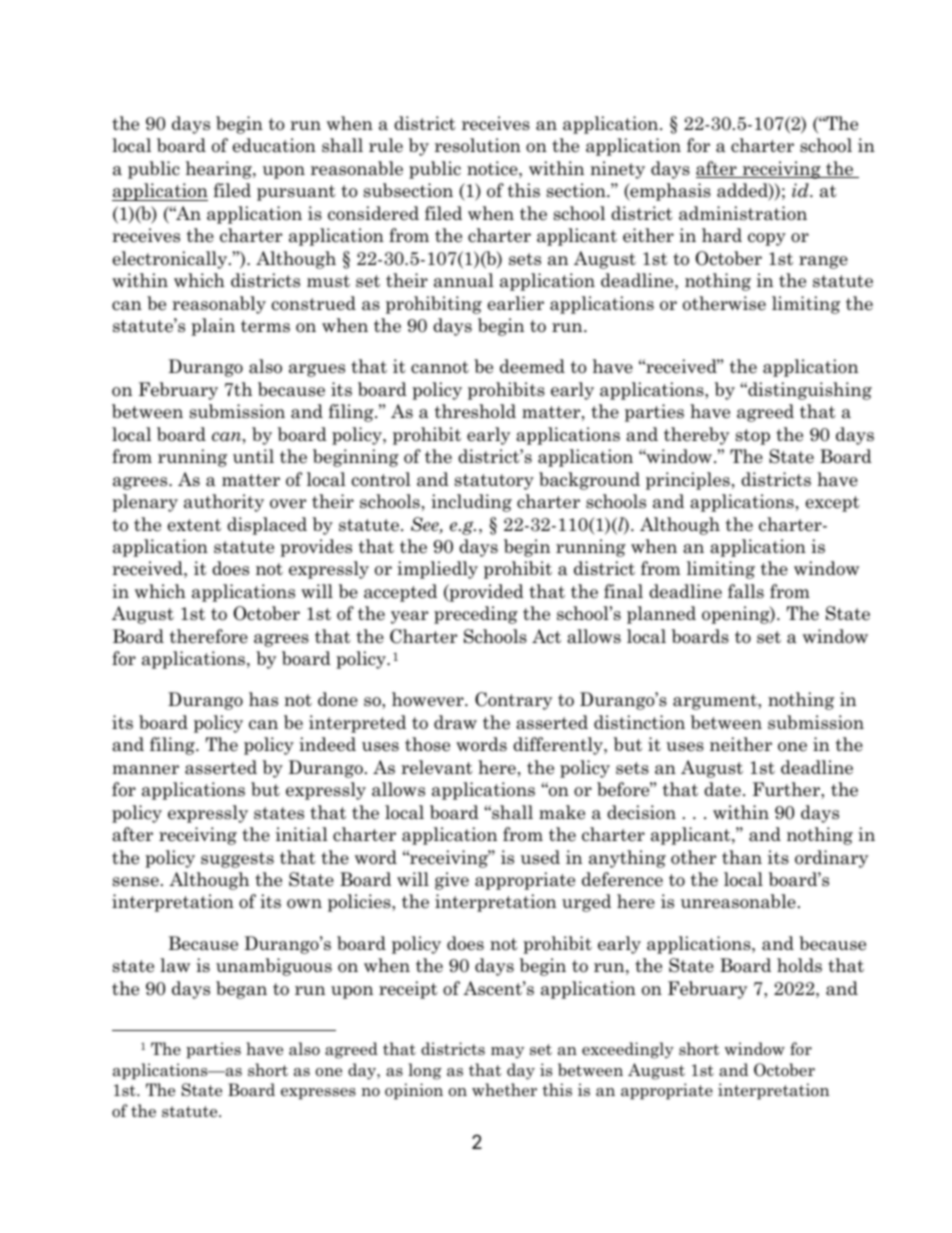 The image size is (952, 1233). Describe the element at coordinates (507, 1053) in the screenshot. I see `may` at that location.
